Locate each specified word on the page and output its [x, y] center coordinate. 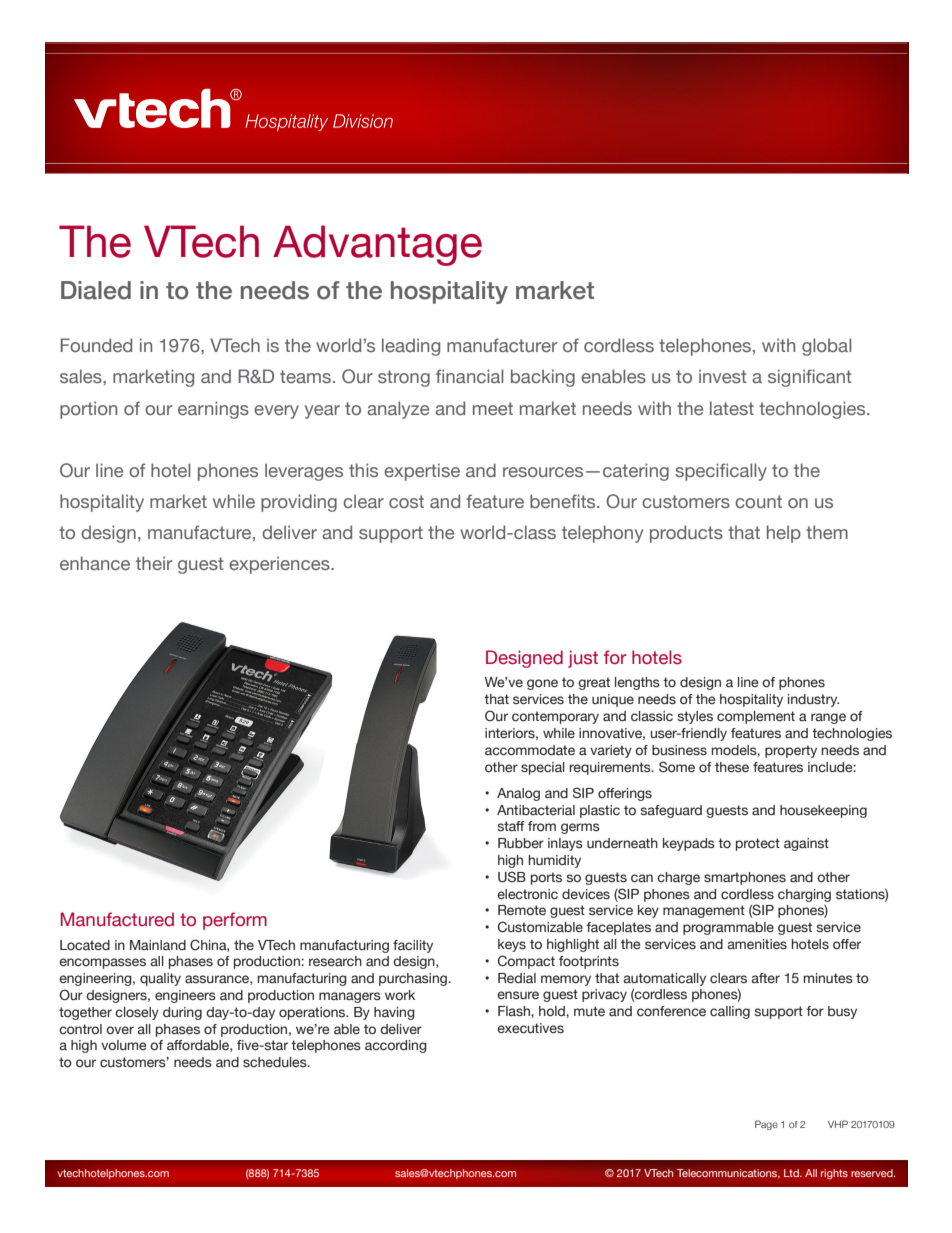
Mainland [158, 945]
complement [756, 717]
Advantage [377, 245]
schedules [276, 1062]
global [826, 347]
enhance [95, 563]
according [396, 1046]
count [758, 501]
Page [766, 1125]
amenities [757, 944]
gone [542, 684]
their [154, 563]
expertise [422, 472]
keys [512, 945]
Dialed [96, 290]
